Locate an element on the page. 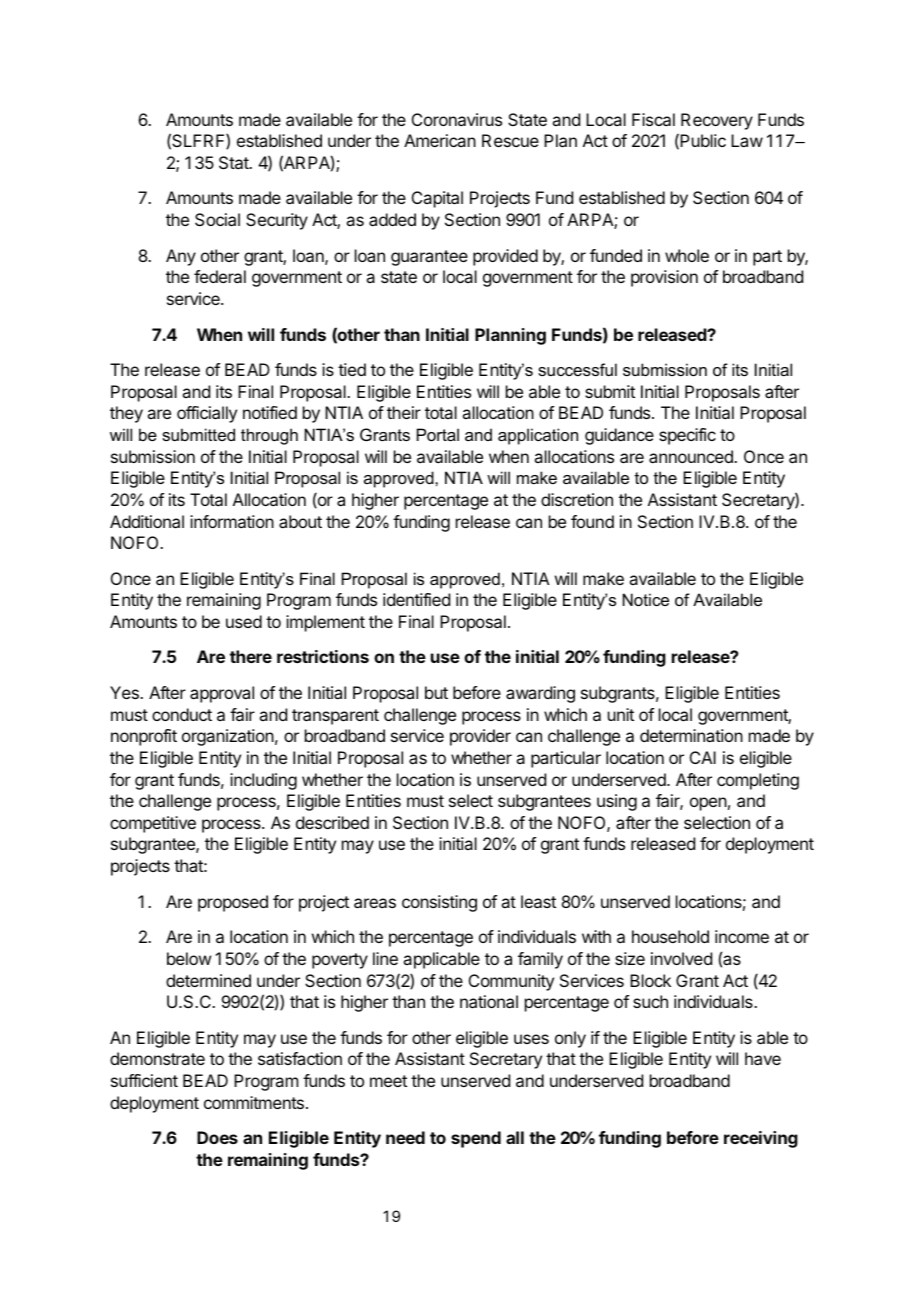 The height and width of the page is (1308, 924). Recovery is located at coordinates (717, 121).
